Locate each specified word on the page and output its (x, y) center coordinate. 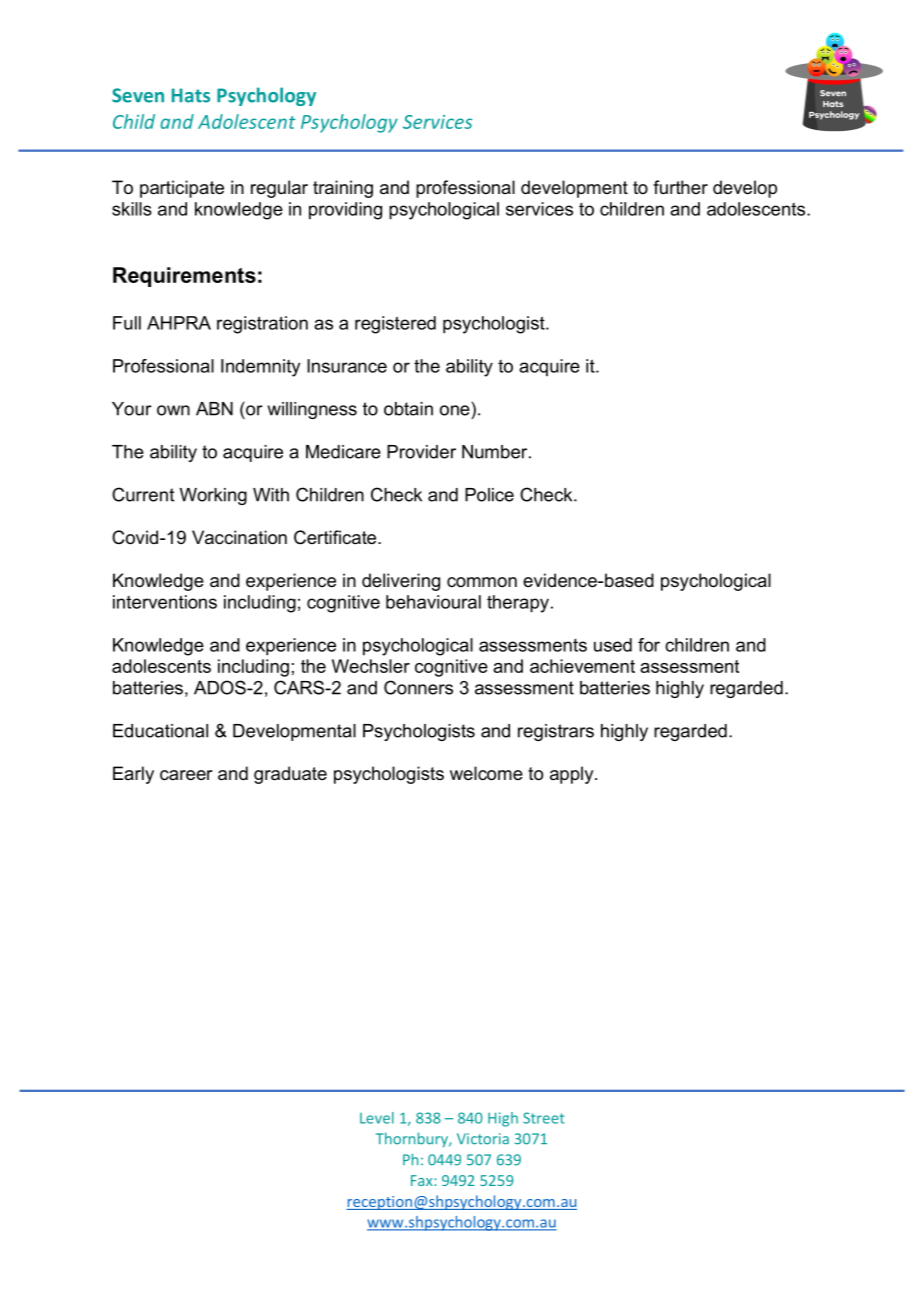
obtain (408, 409)
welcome (486, 773)
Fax (423, 1180)
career (186, 775)
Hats (191, 95)
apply (573, 775)
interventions (165, 602)
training (343, 189)
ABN (214, 409)
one (455, 410)
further (680, 187)
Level (377, 1118)
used (613, 645)
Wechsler (371, 666)
